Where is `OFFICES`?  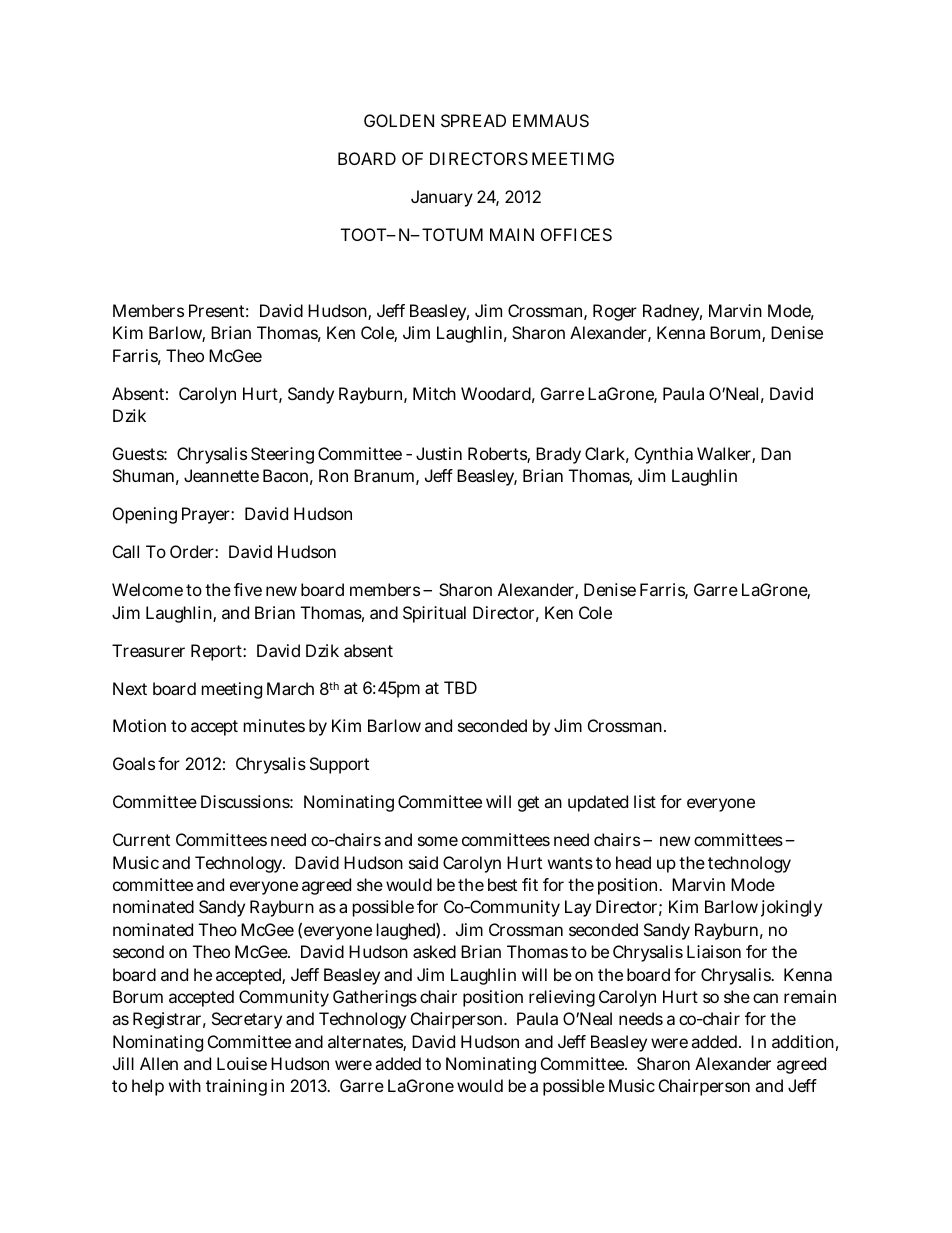 OFFICES is located at coordinates (576, 234).
